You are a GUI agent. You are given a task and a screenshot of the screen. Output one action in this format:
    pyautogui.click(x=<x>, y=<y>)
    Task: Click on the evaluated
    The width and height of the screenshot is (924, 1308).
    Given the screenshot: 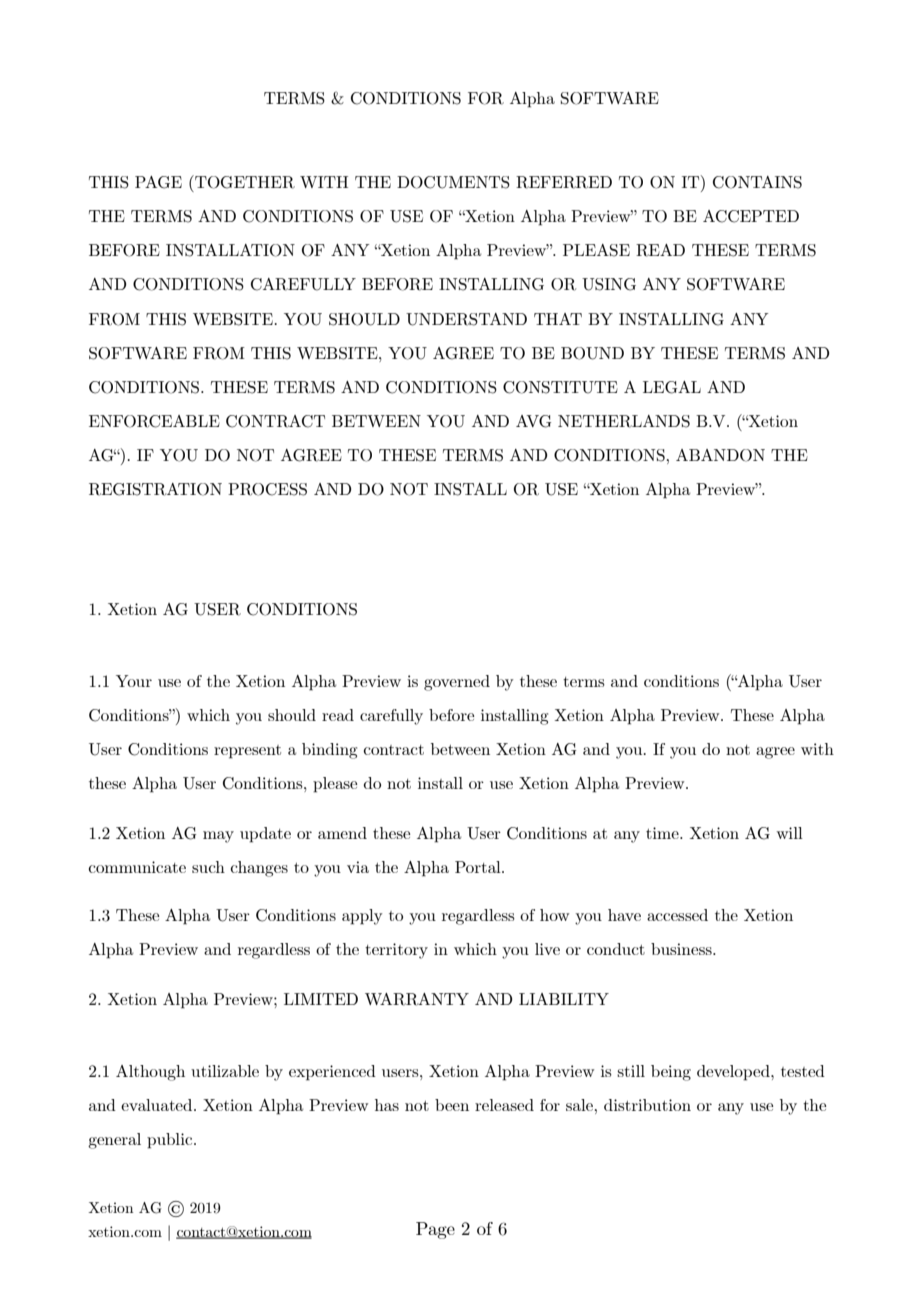 What is the action you would take?
    pyautogui.click(x=158, y=1105)
